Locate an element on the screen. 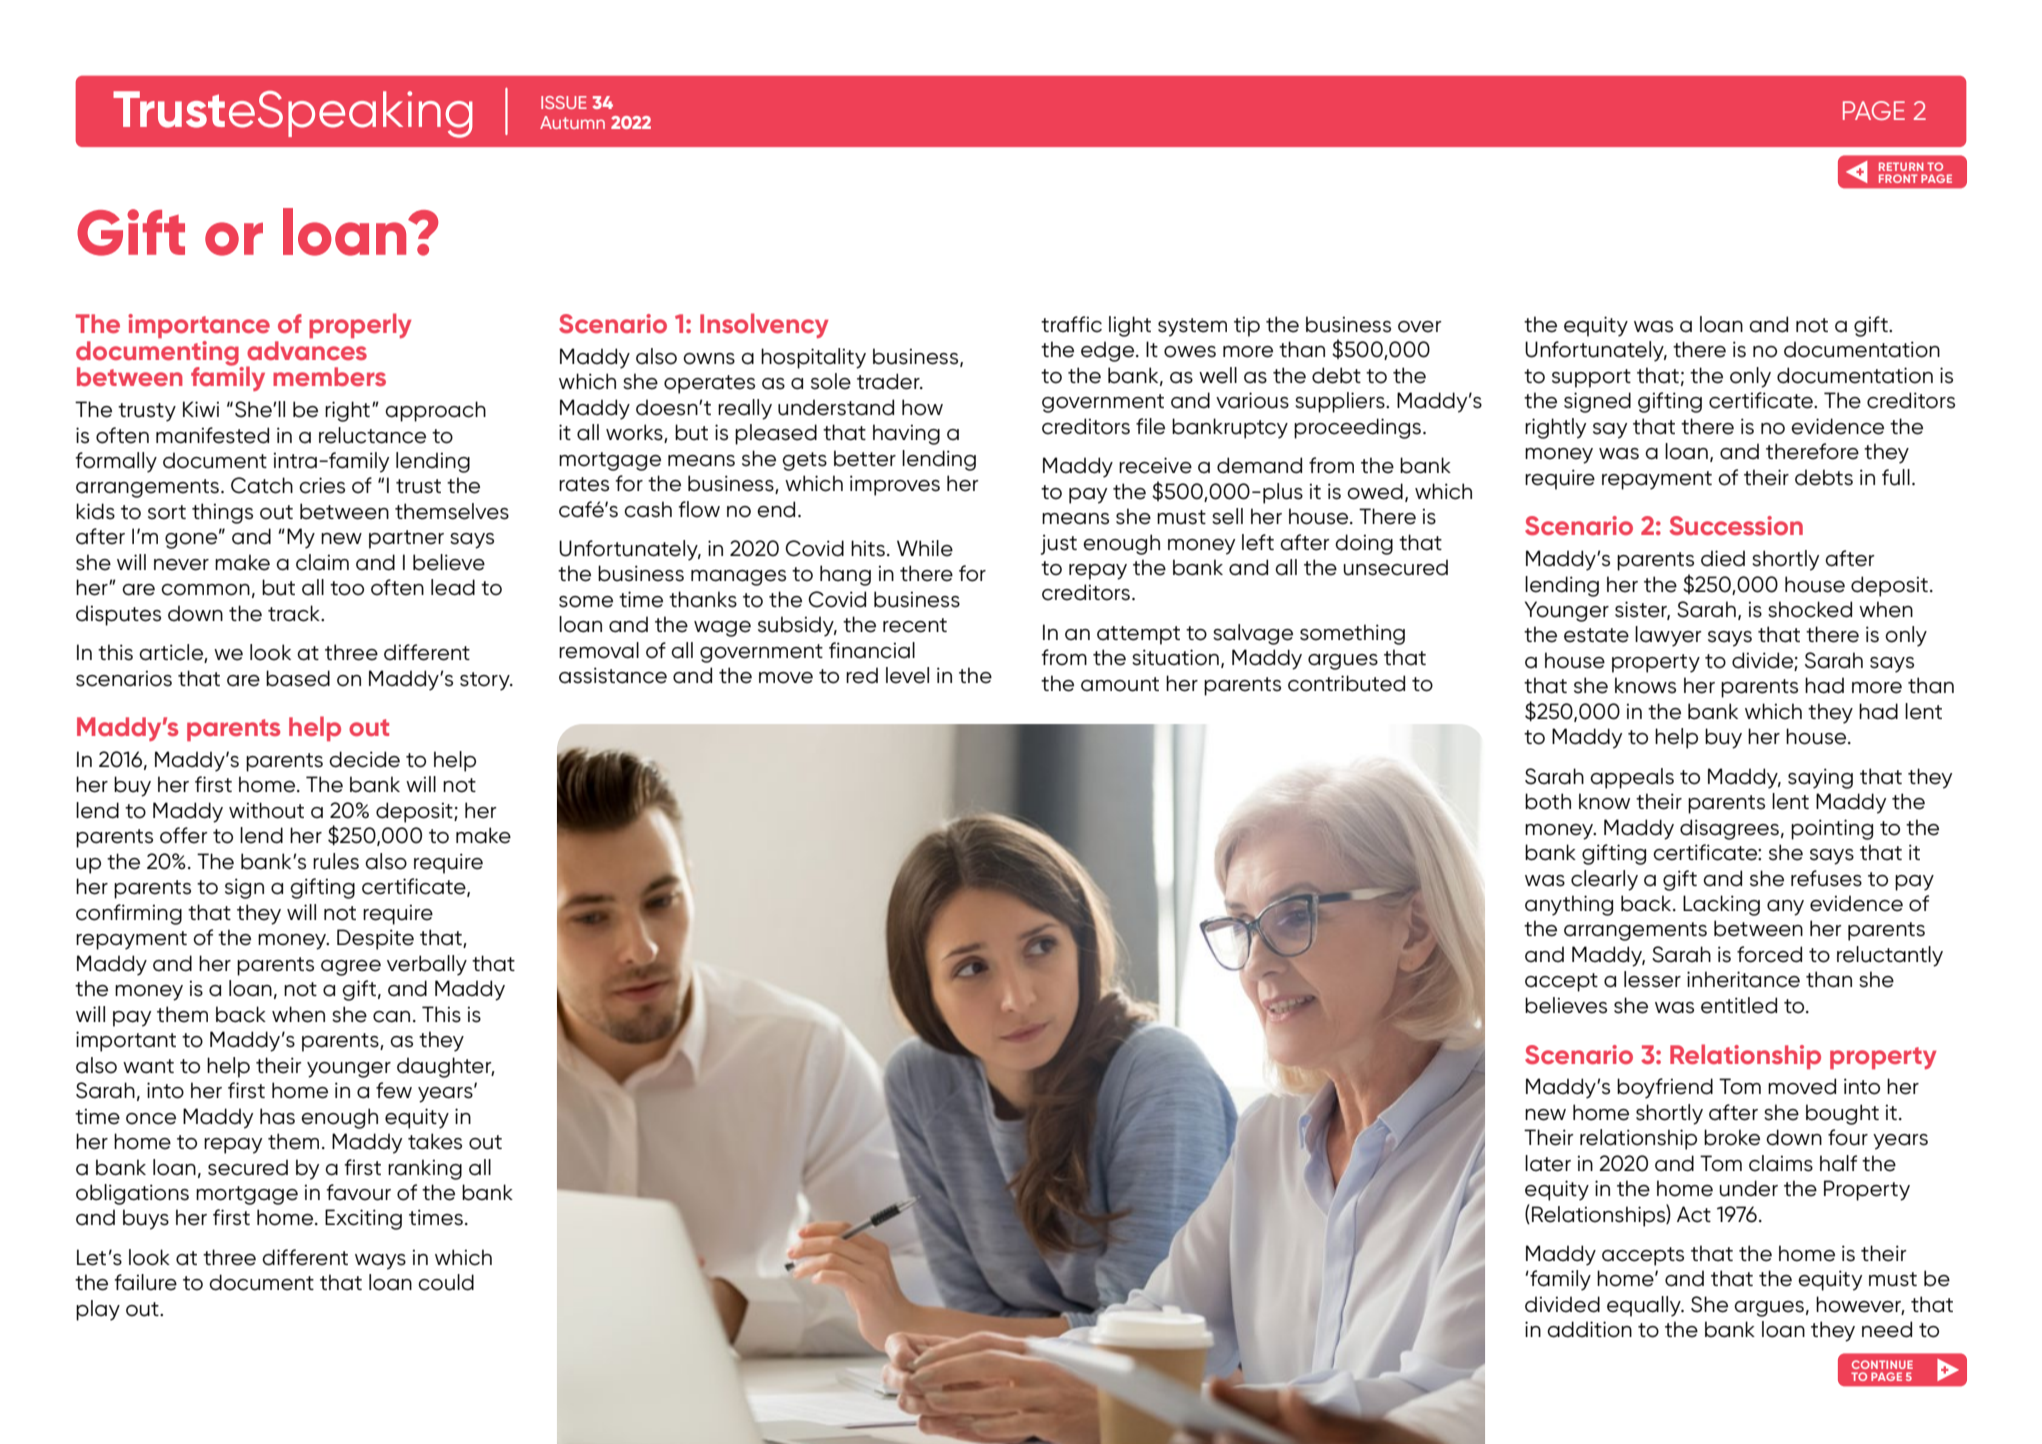  appeals is located at coordinates (1632, 778).
